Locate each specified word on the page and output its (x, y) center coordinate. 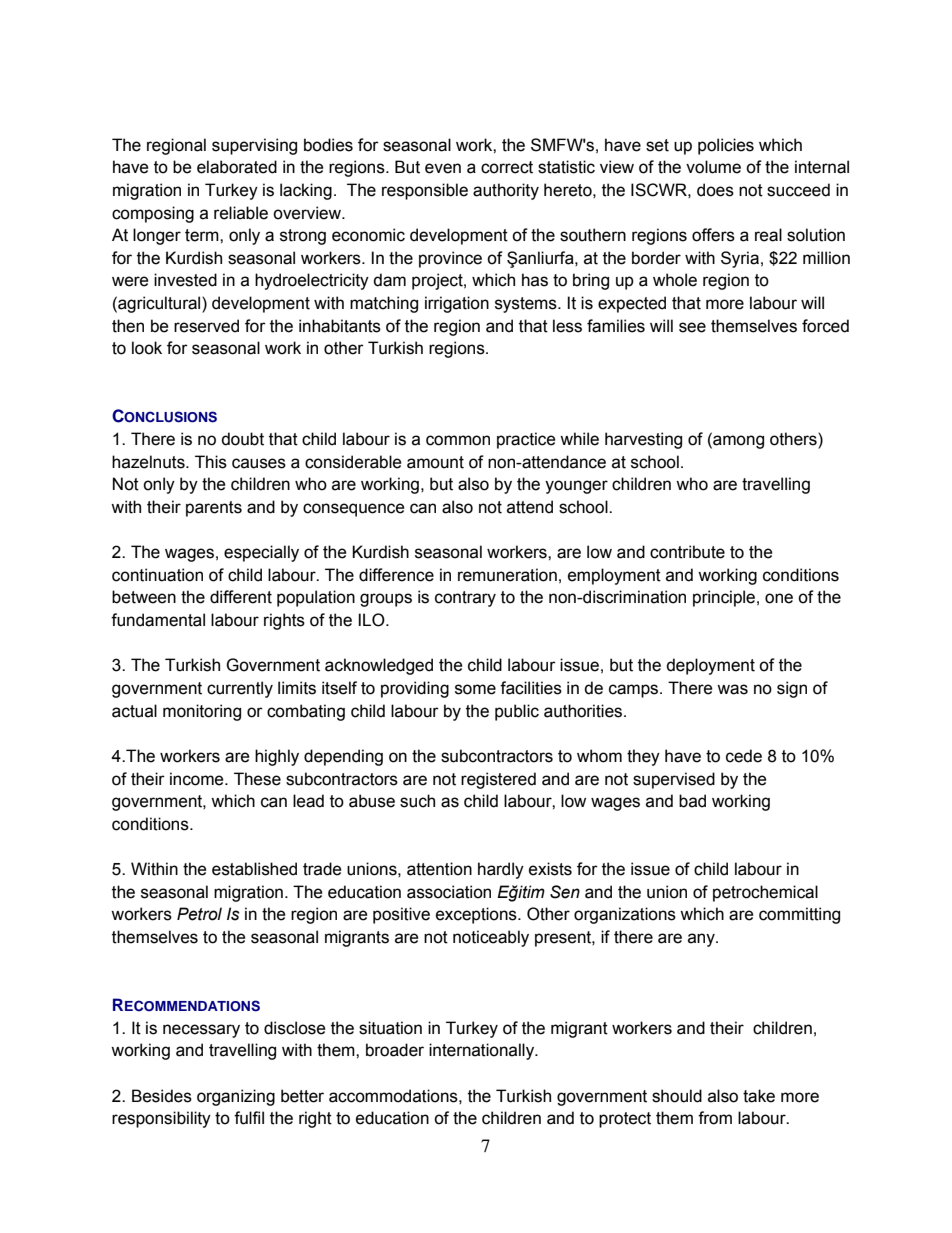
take (759, 1096)
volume (713, 167)
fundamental (158, 620)
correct (507, 167)
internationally (483, 1051)
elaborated (237, 167)
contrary (465, 599)
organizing (236, 1097)
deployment (710, 666)
